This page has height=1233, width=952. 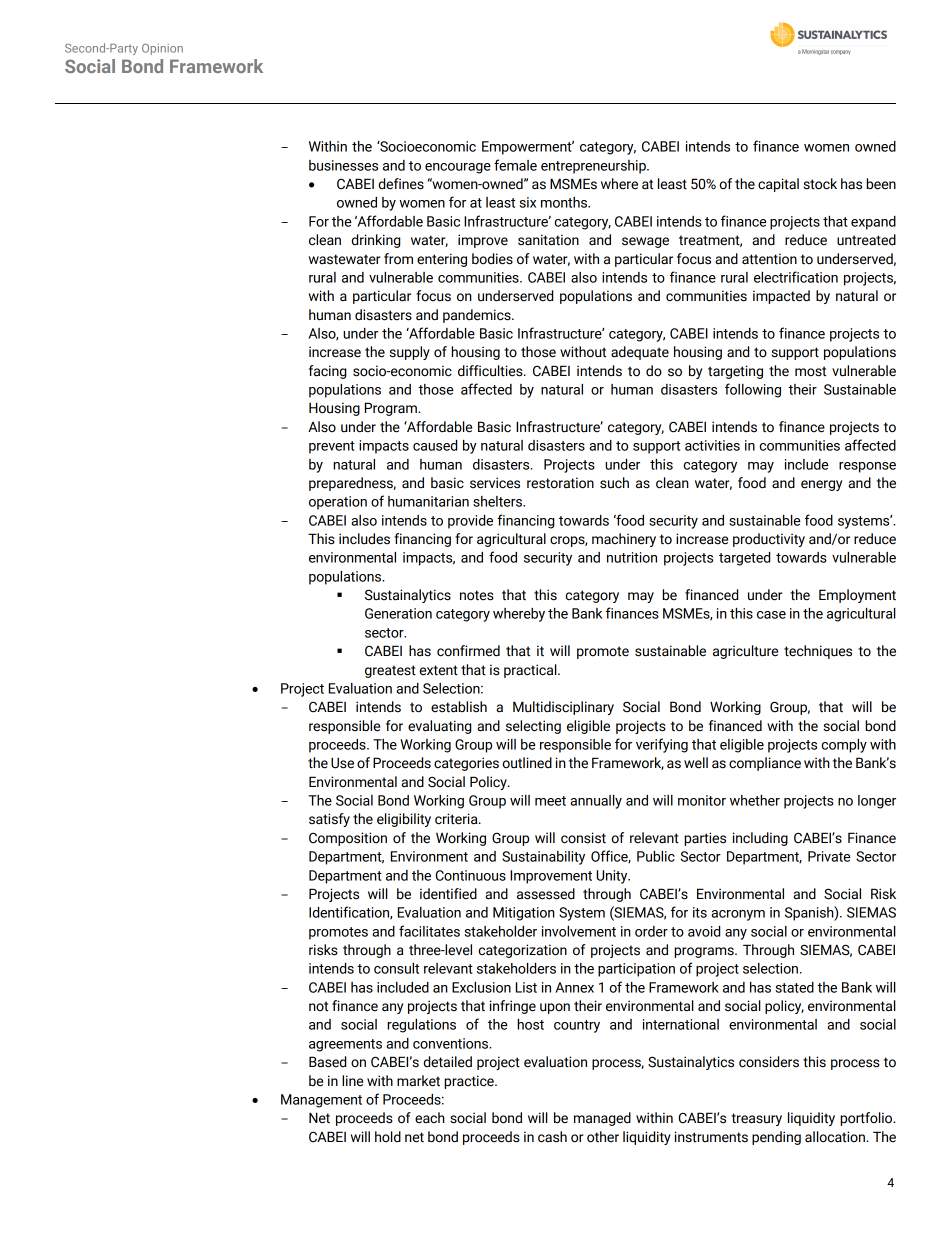 What do you see at coordinates (477, 595) in the page?
I see `notes` at bounding box center [477, 595].
